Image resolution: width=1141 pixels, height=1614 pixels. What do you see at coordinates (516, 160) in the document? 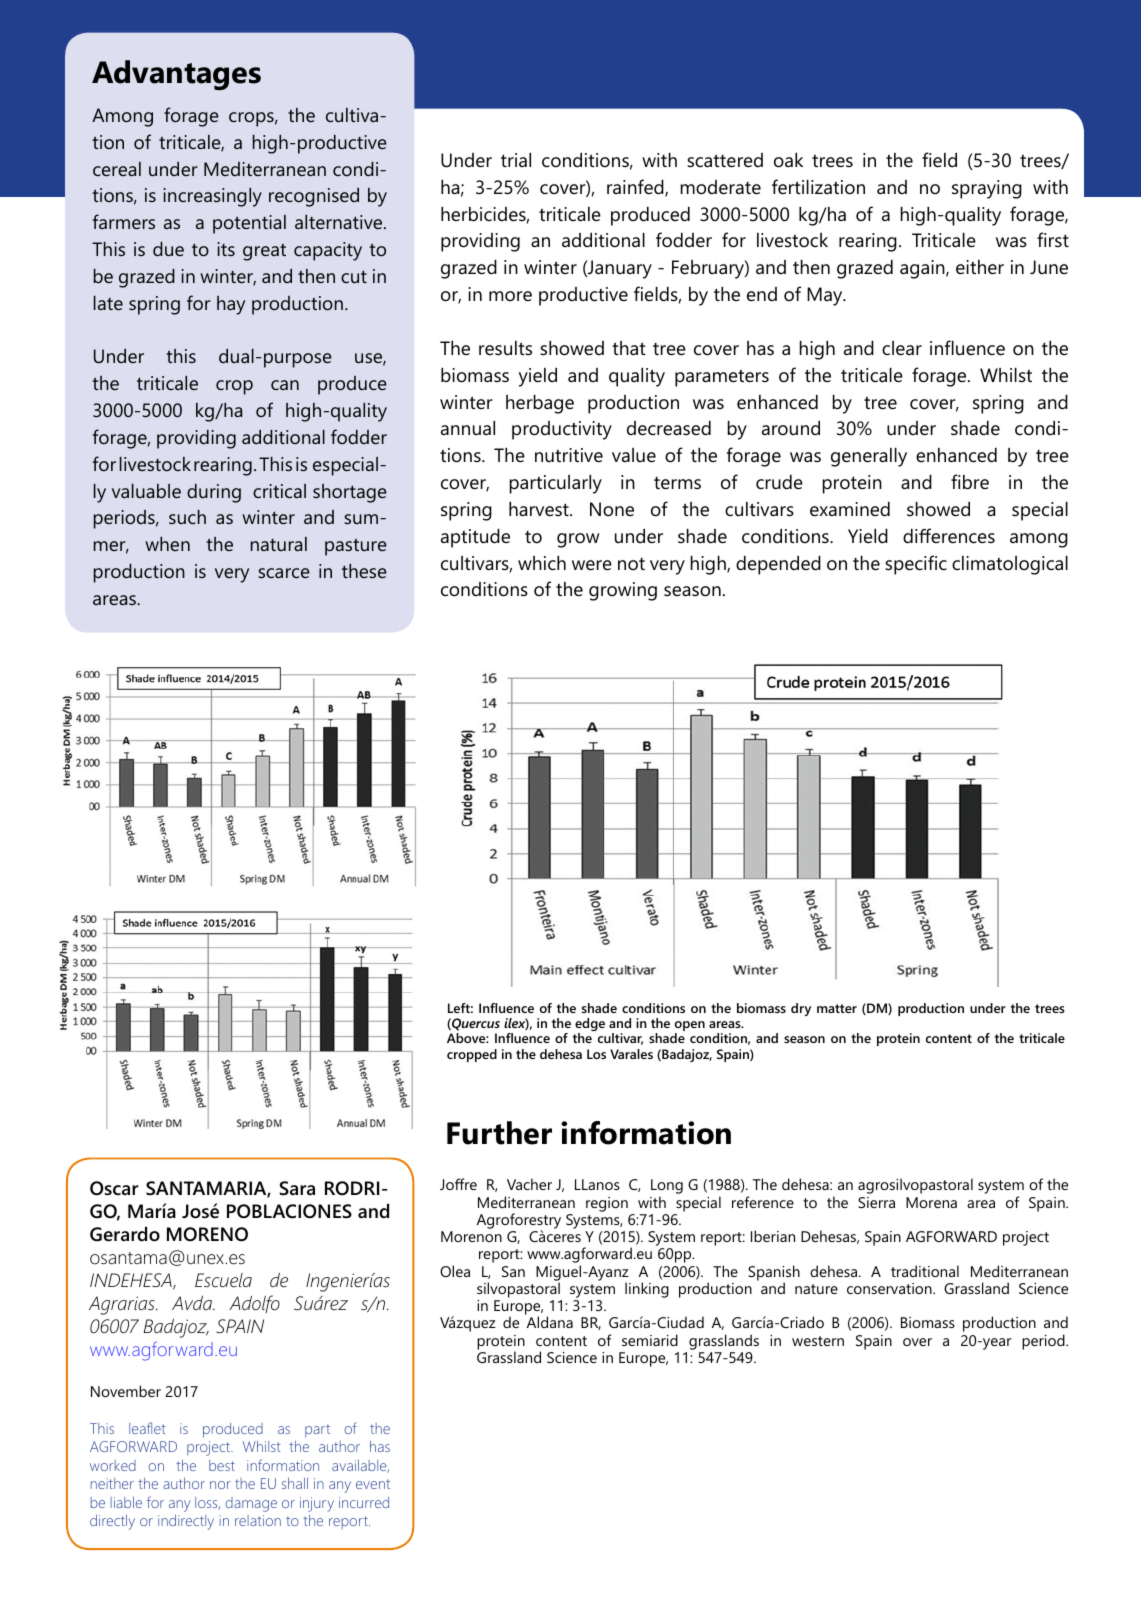
I see `trial` at bounding box center [516, 160].
